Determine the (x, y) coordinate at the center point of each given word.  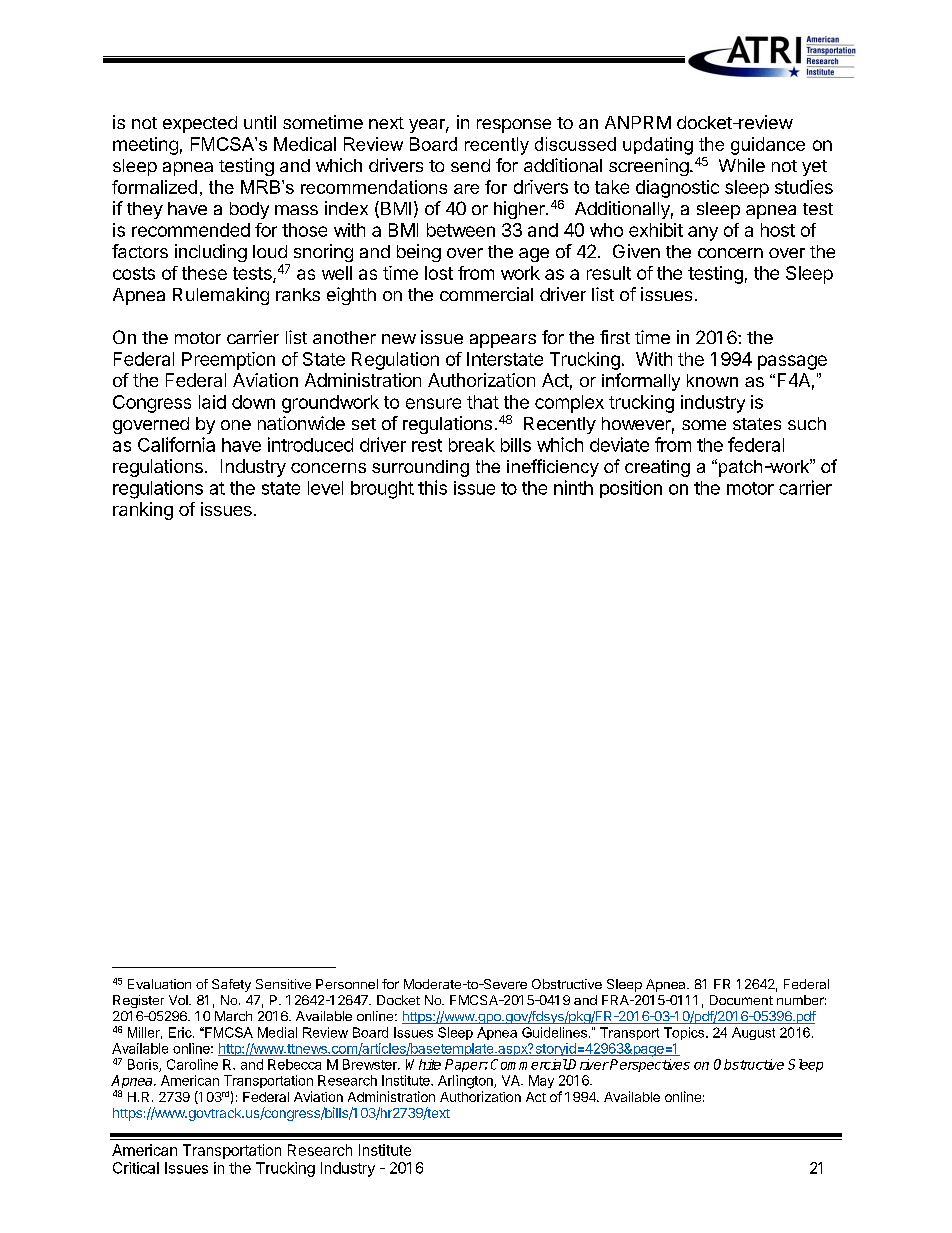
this (432, 487)
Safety (231, 985)
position (631, 489)
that (483, 402)
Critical (136, 1168)
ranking (143, 511)
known (712, 380)
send (470, 165)
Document (741, 1000)
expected (200, 124)
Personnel (347, 984)
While (742, 165)
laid (212, 402)
